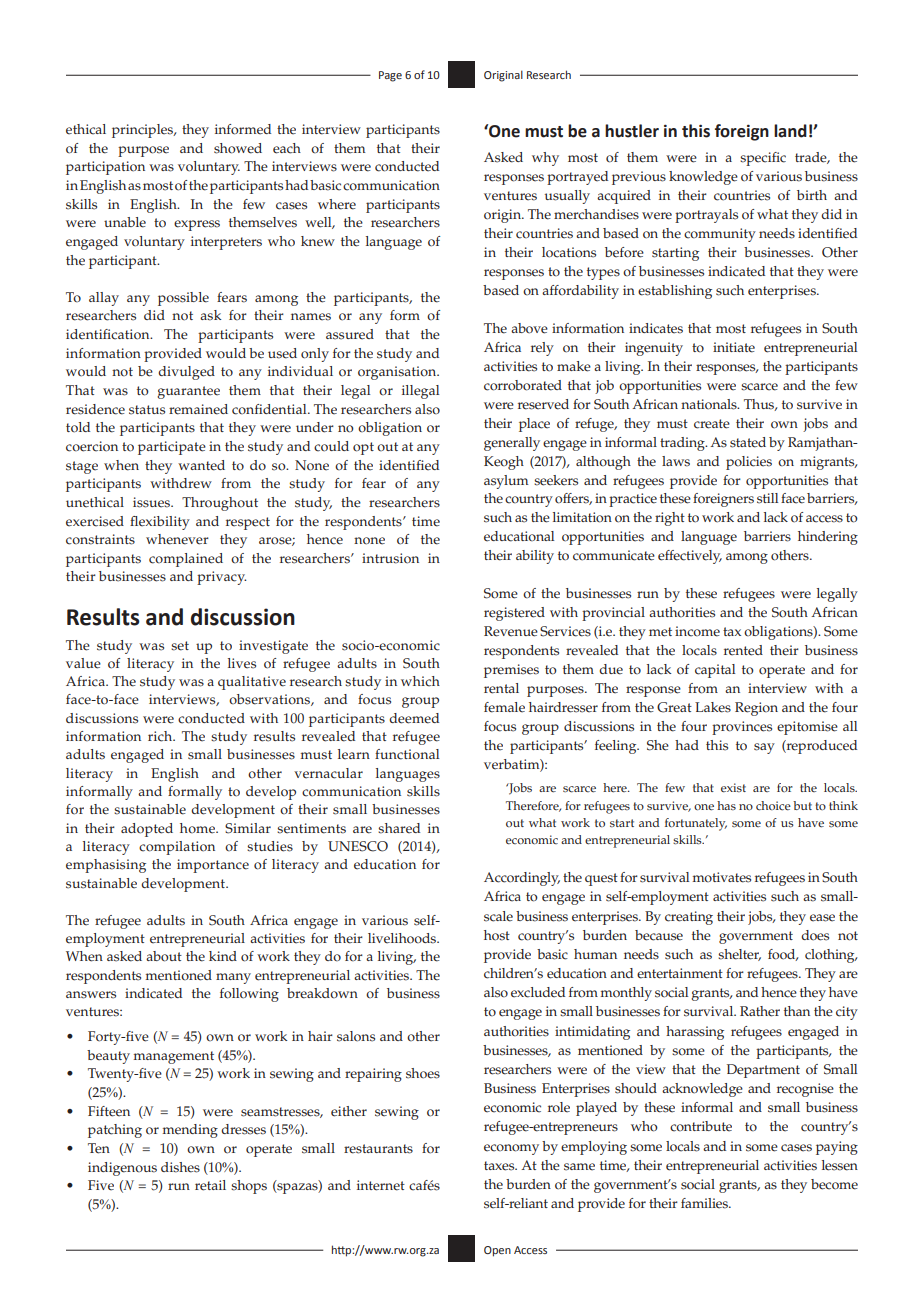 This screenshot has width=924, height=1308. What do you see at coordinates (177, 848) in the screenshot?
I see `compilation` at bounding box center [177, 848].
